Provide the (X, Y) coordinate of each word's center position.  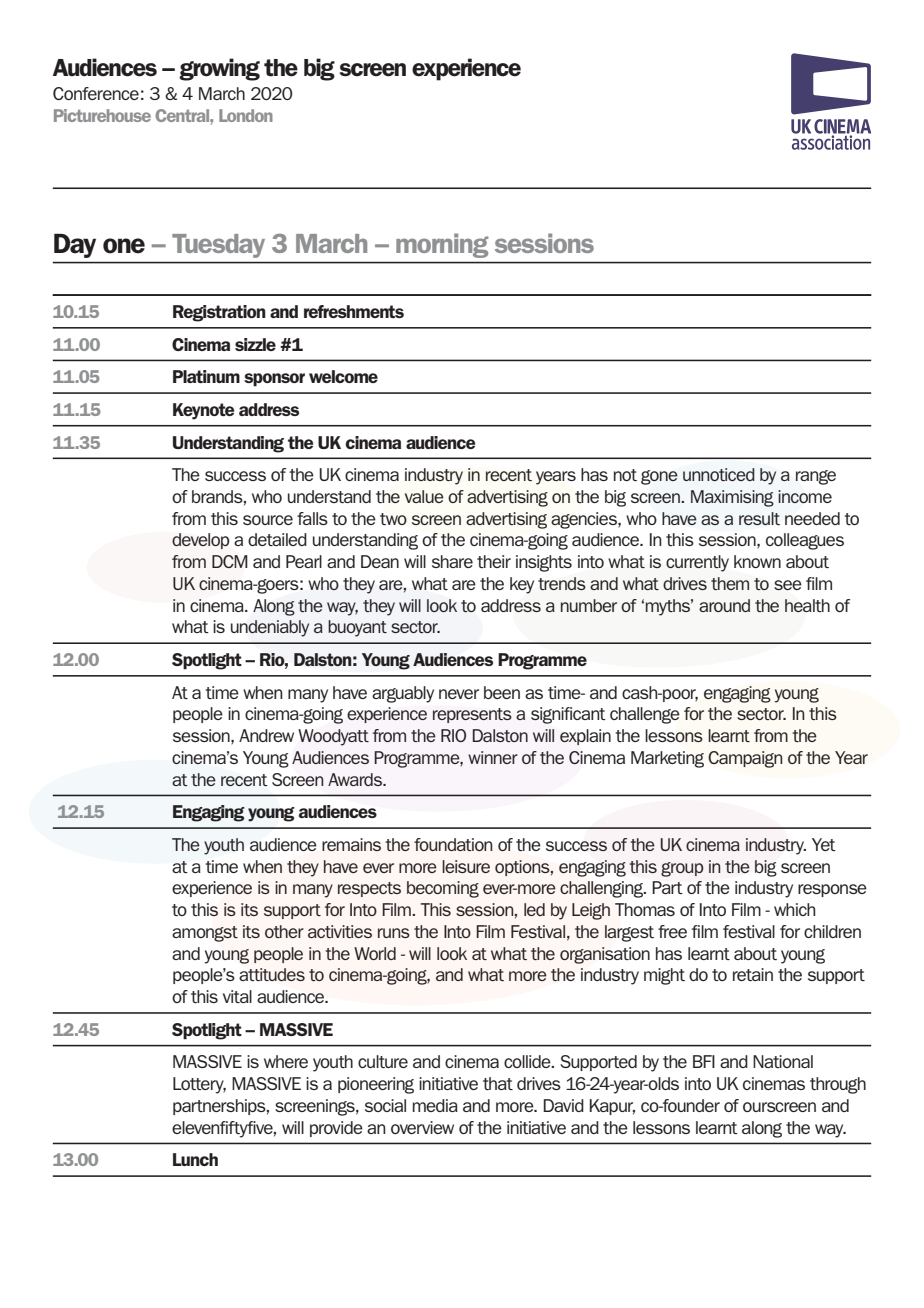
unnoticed (719, 474)
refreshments (354, 311)
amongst (205, 934)
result (759, 518)
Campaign (745, 759)
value (424, 496)
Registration (219, 313)
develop (201, 541)
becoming (443, 889)
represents (472, 715)
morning (442, 245)
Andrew (266, 735)
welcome (343, 376)
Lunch (195, 1159)
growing (219, 69)
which (794, 909)
